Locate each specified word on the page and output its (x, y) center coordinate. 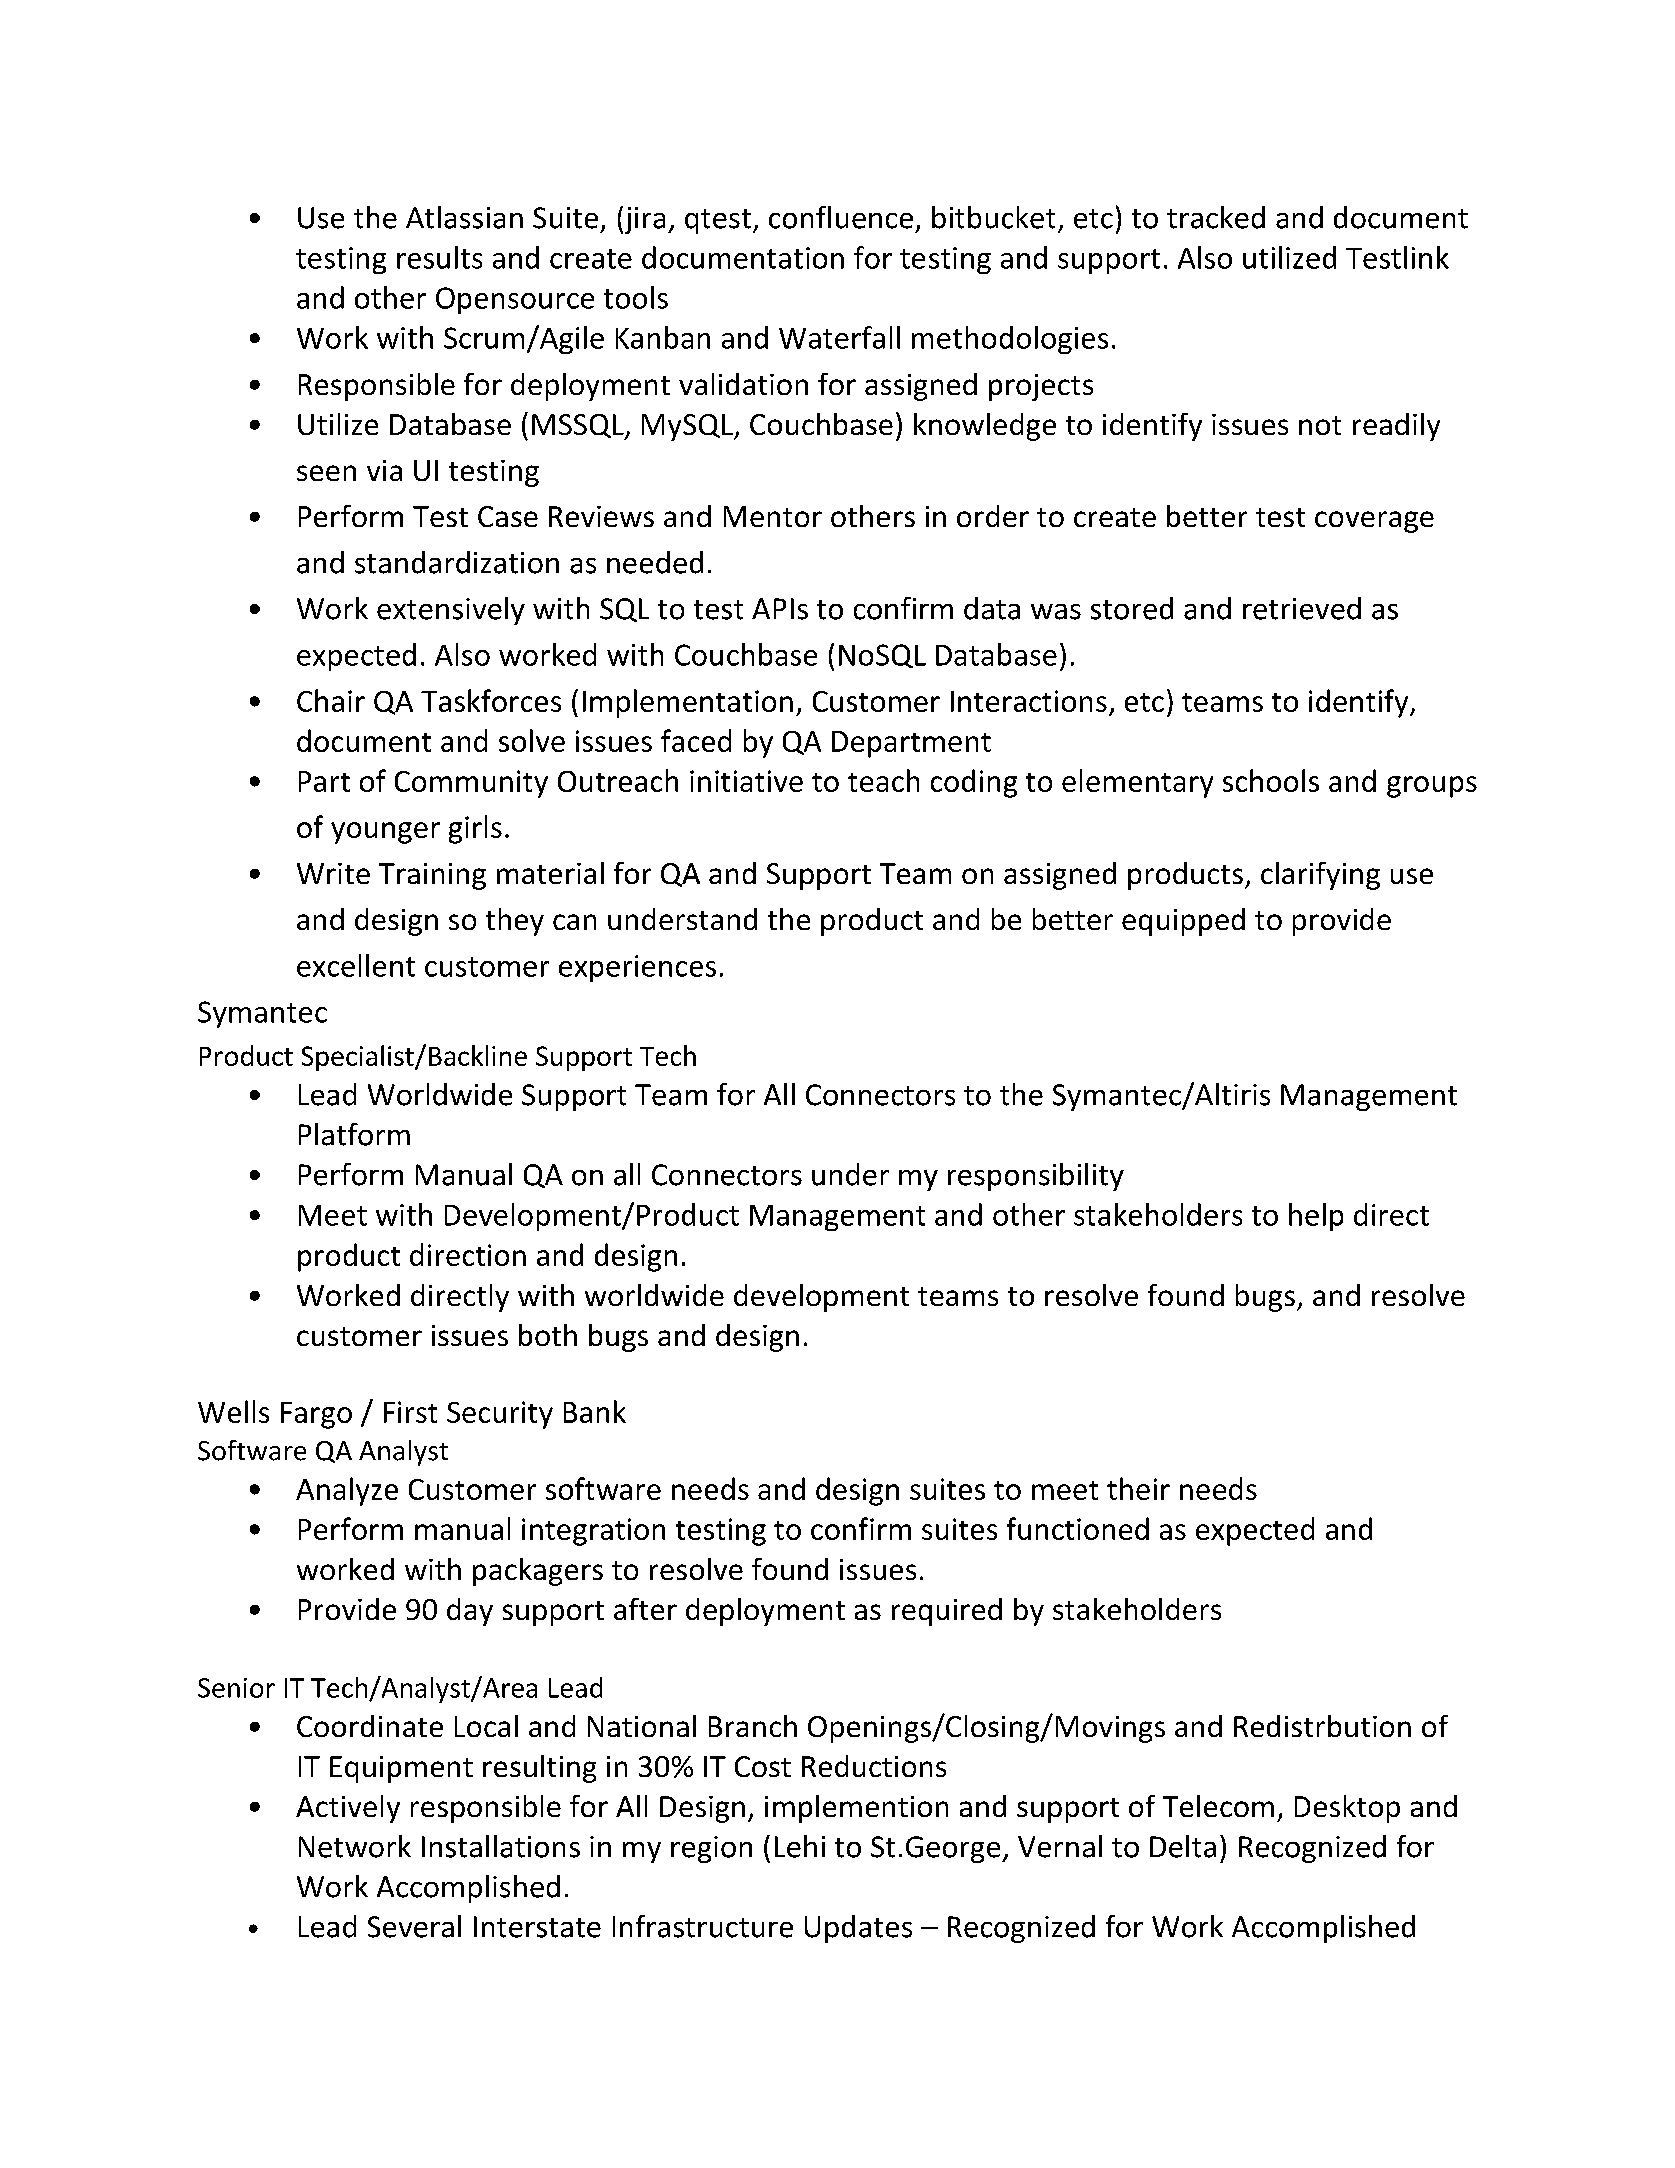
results (439, 257)
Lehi (800, 1846)
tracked (1216, 217)
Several (414, 1926)
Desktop (1347, 1809)
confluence (841, 217)
